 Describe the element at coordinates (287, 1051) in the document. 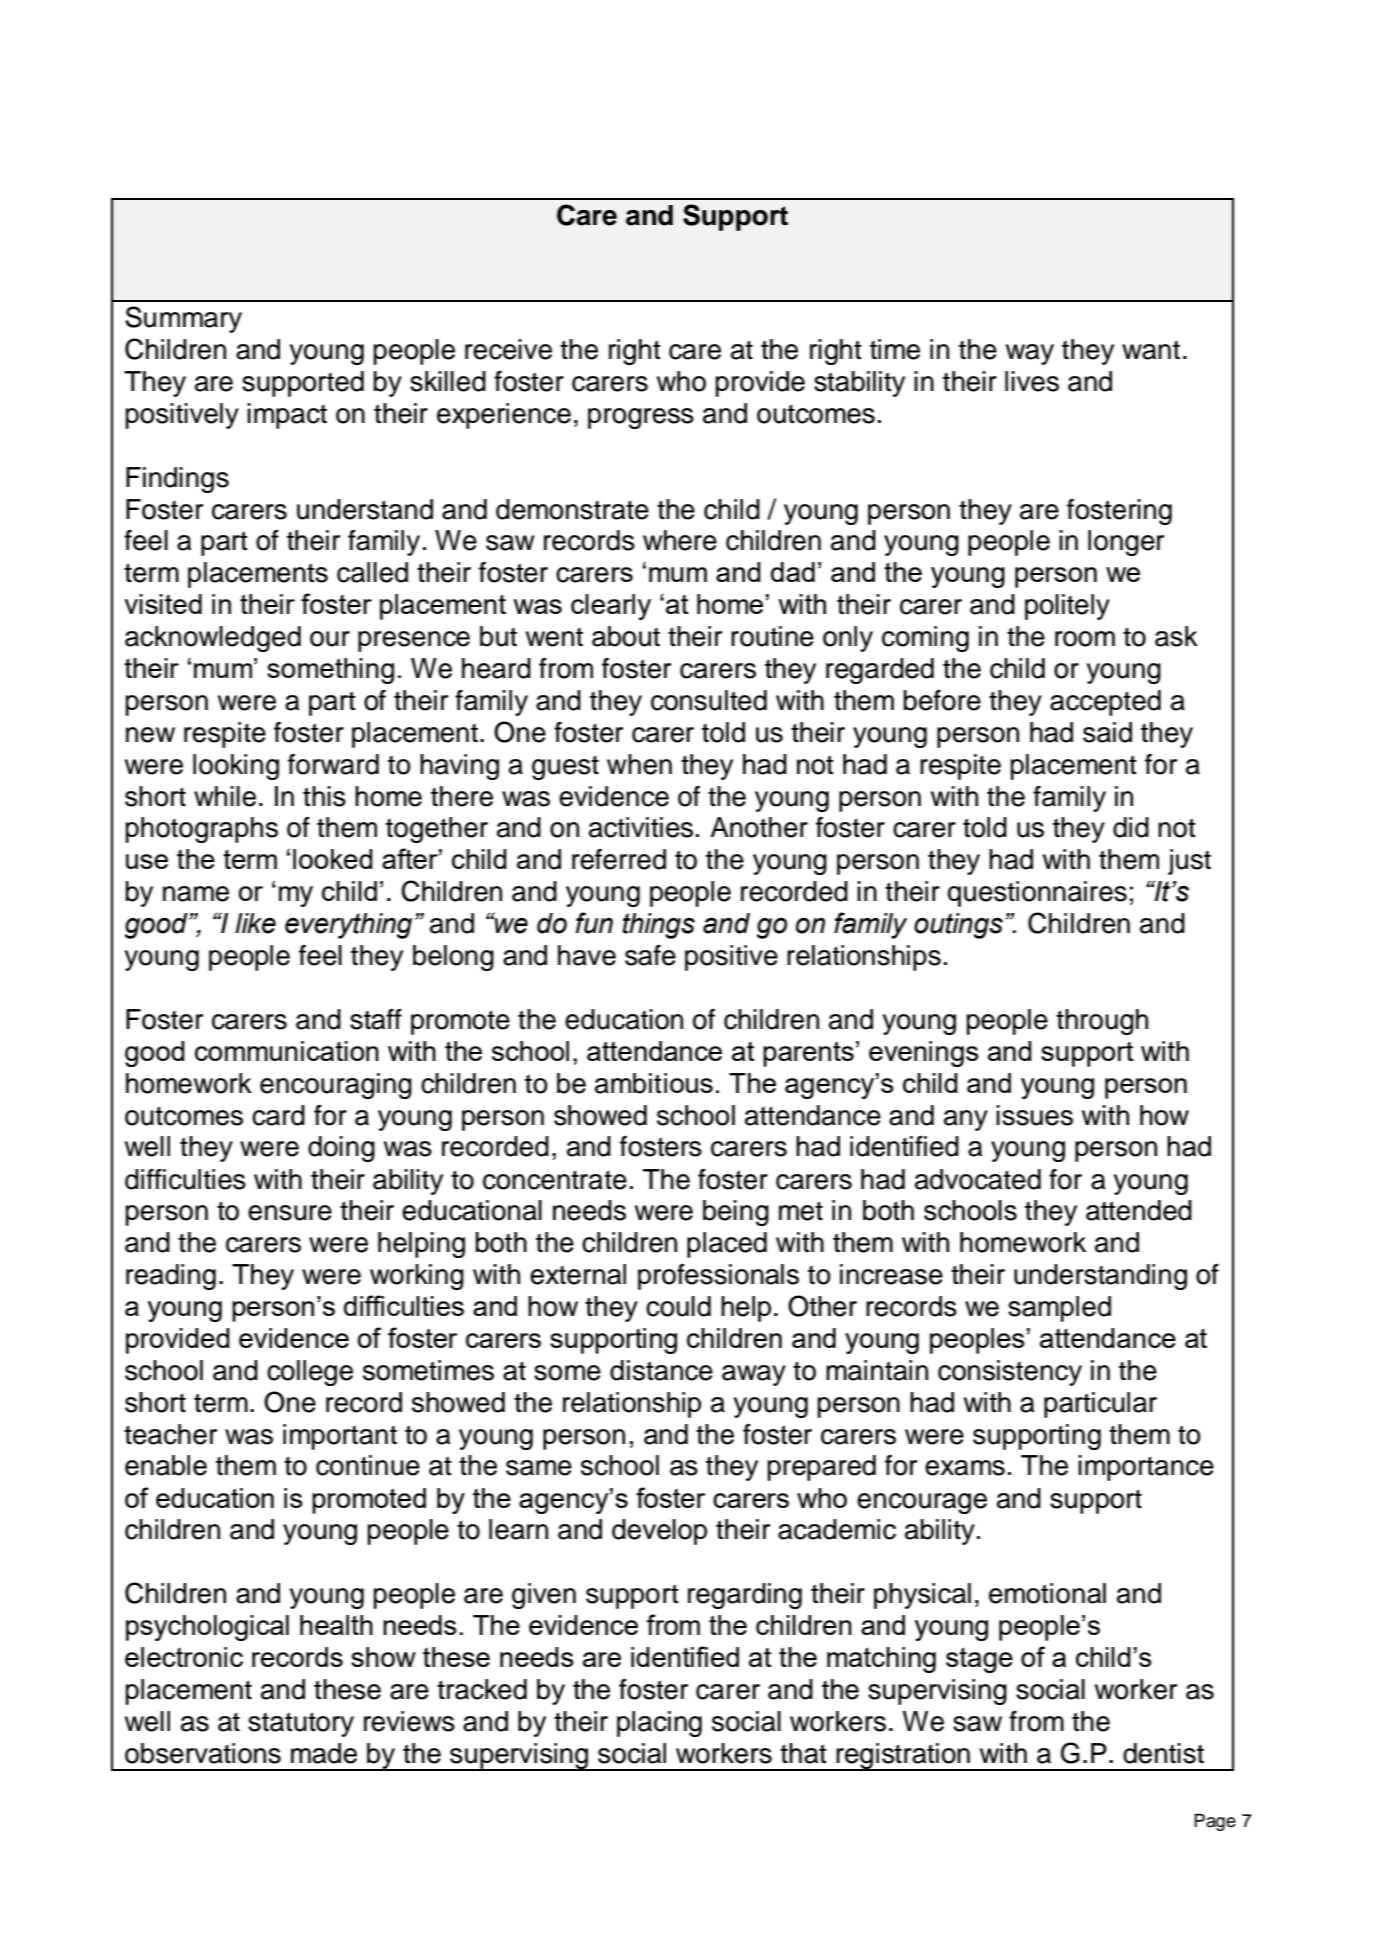

I see `communication` at that location.
